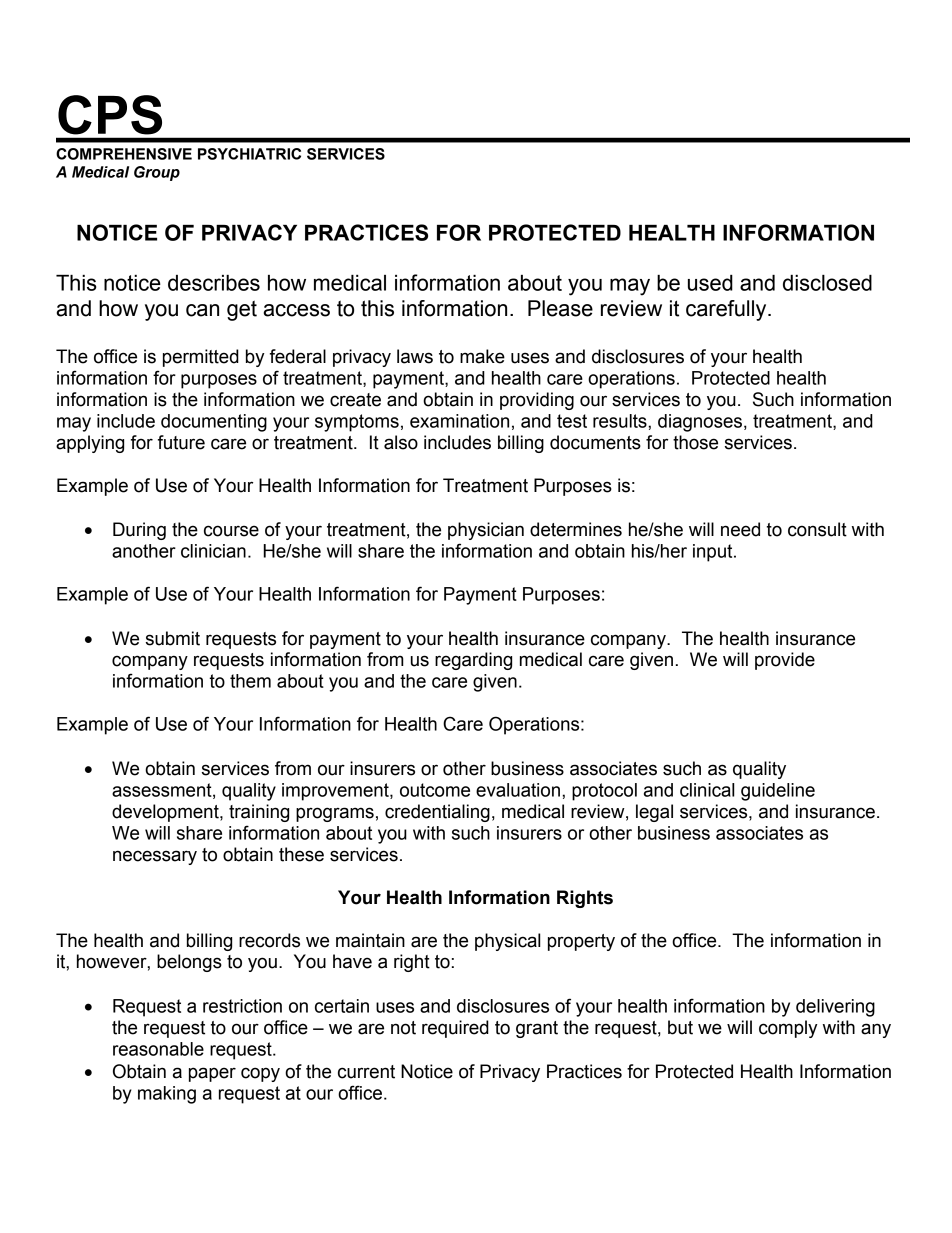  Describe the element at coordinates (157, 173) in the screenshot. I see `Group` at that location.
